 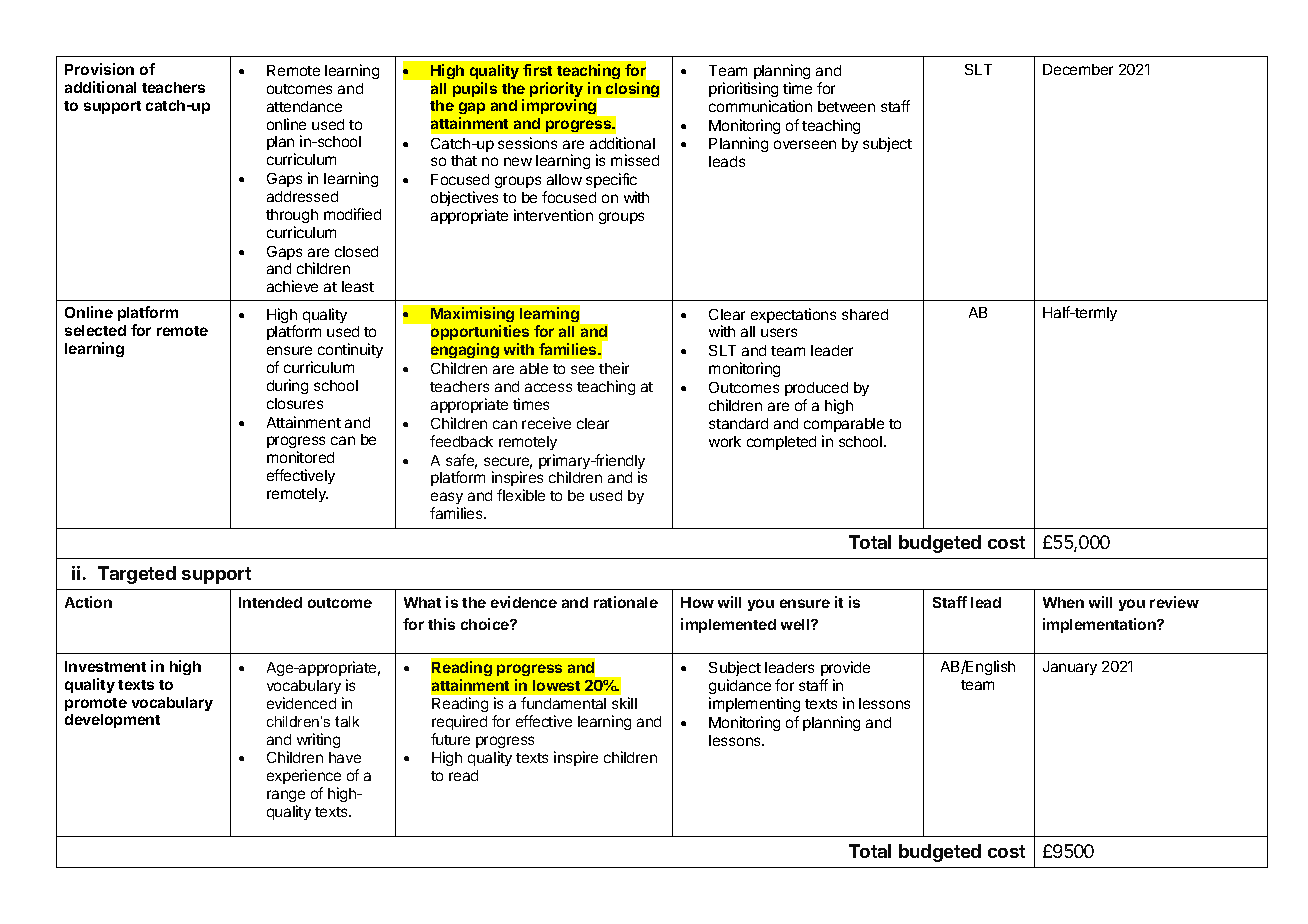 I want to click on produced, so click(x=816, y=389).
